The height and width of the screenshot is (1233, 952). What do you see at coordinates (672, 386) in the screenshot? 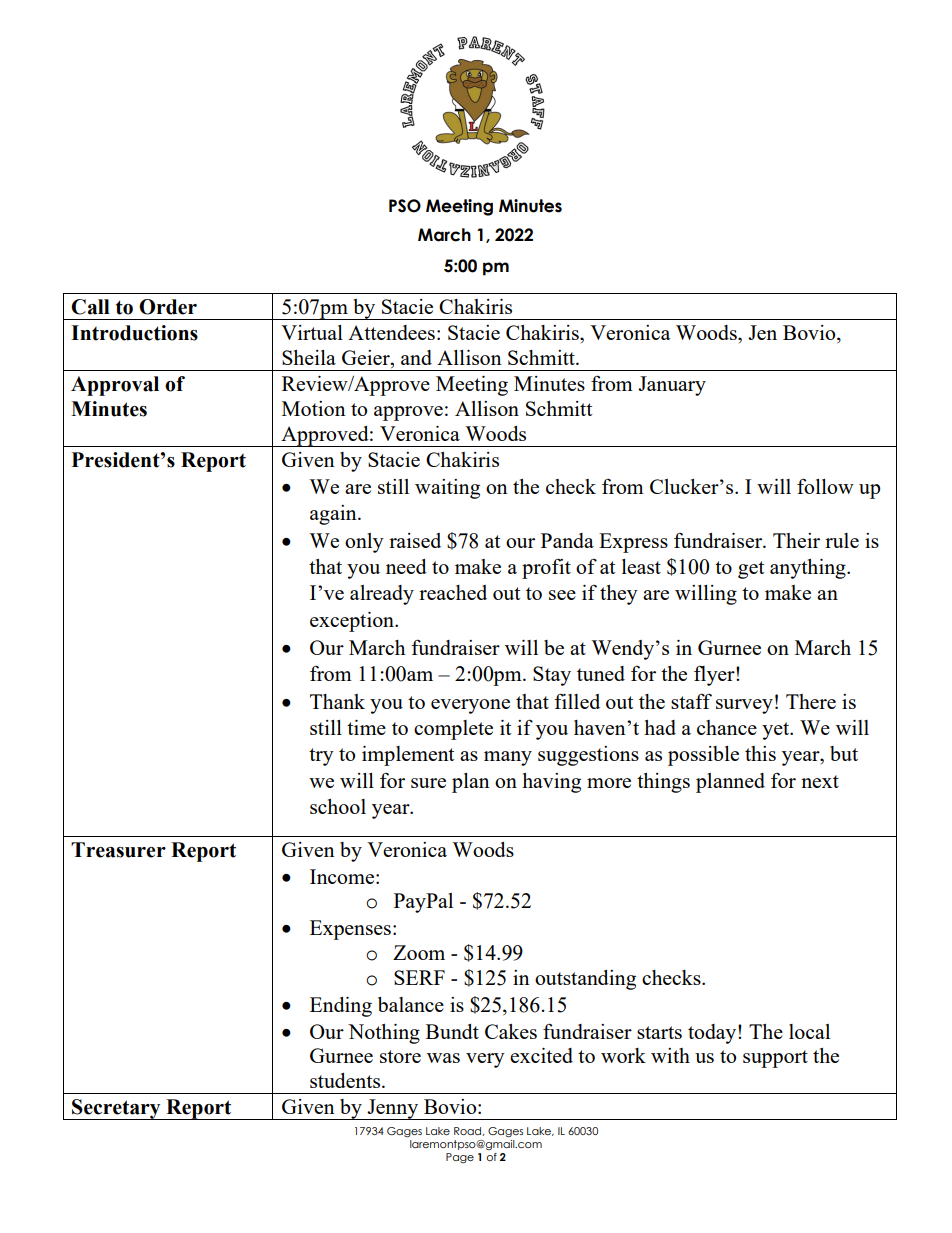
I see `January` at bounding box center [672, 386].
